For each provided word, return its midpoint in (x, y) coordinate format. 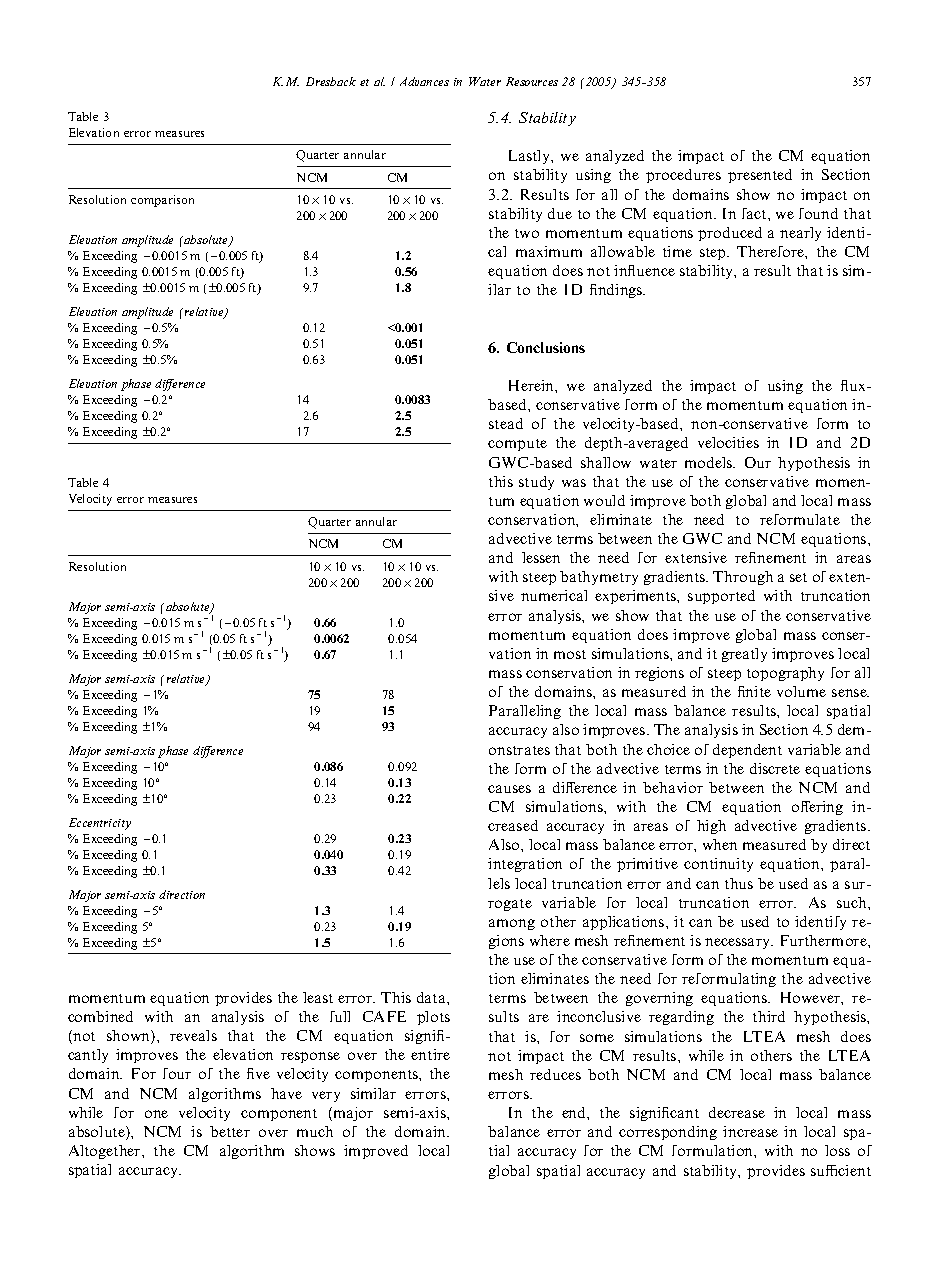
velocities (728, 442)
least (318, 997)
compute (517, 445)
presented (760, 176)
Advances (424, 81)
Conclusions (546, 347)
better (230, 1131)
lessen (541, 557)
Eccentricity (100, 824)
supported (721, 597)
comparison (162, 201)
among (512, 924)
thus (739, 883)
